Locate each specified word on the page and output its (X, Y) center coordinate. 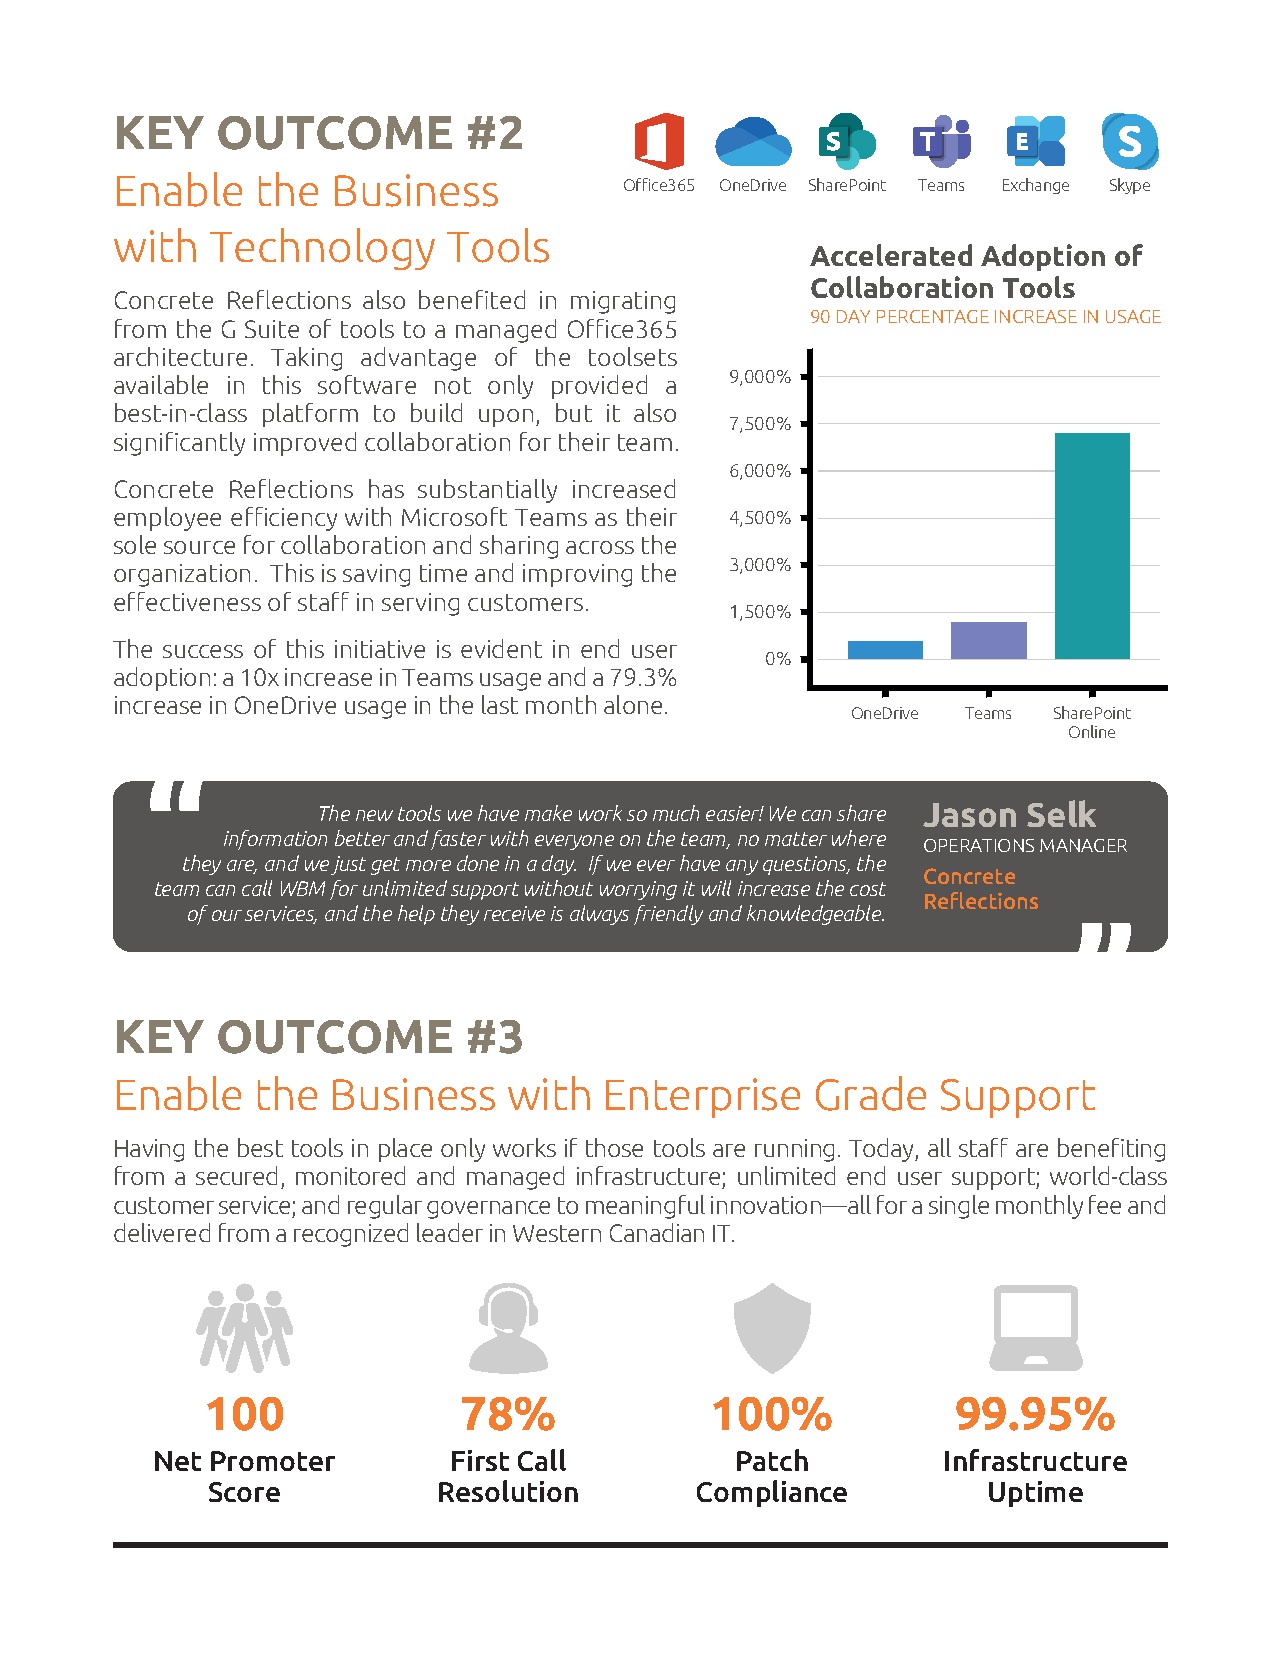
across (600, 547)
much (676, 813)
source (199, 547)
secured (236, 1175)
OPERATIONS (979, 845)
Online (1092, 731)
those (614, 1147)
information (275, 840)
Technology (322, 249)
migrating (623, 302)
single (959, 1207)
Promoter (273, 1461)
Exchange (1036, 186)
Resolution (508, 1491)
